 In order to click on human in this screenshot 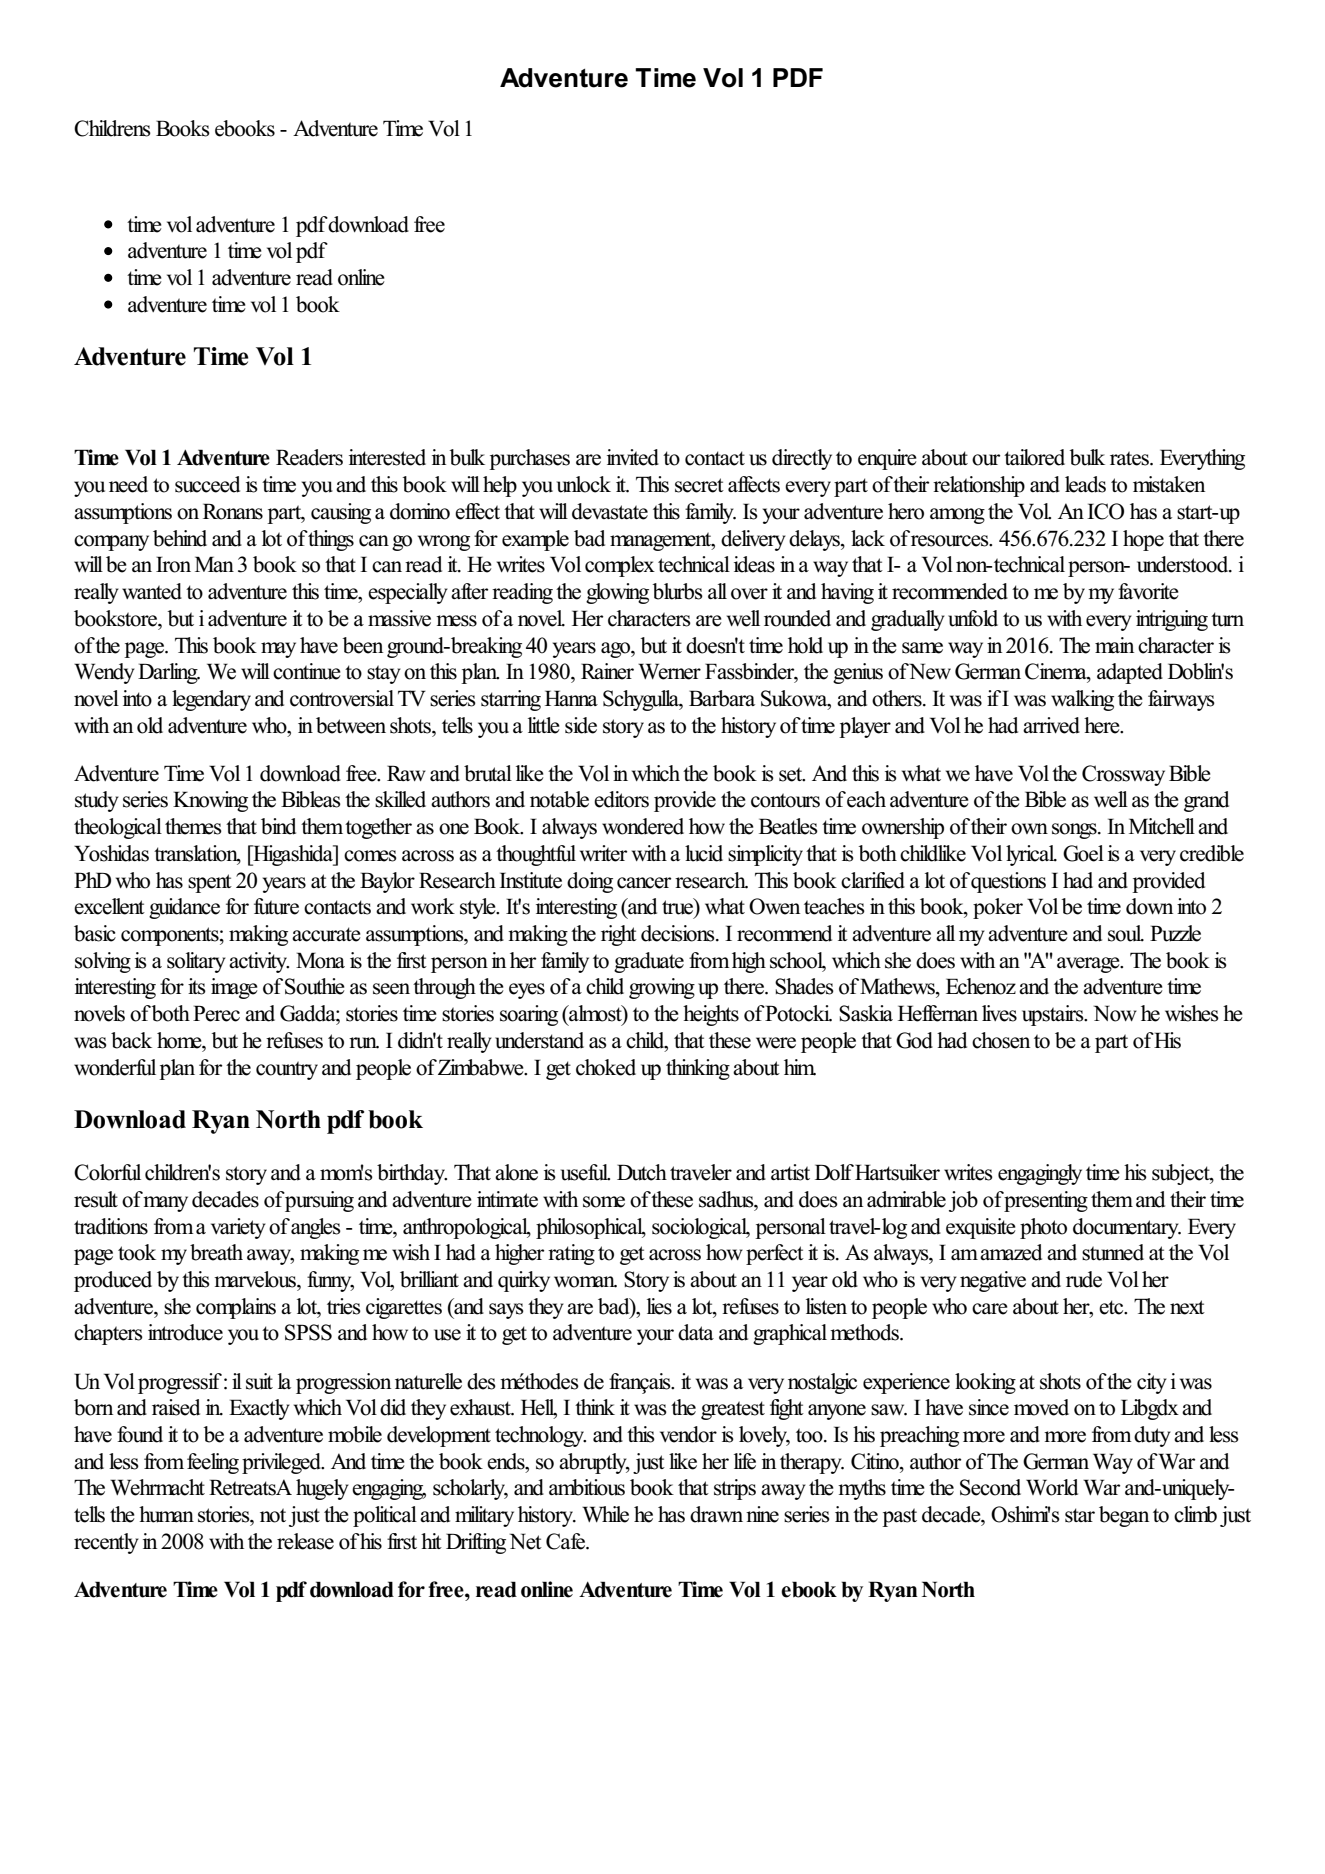, I will do `click(166, 1514)`.
